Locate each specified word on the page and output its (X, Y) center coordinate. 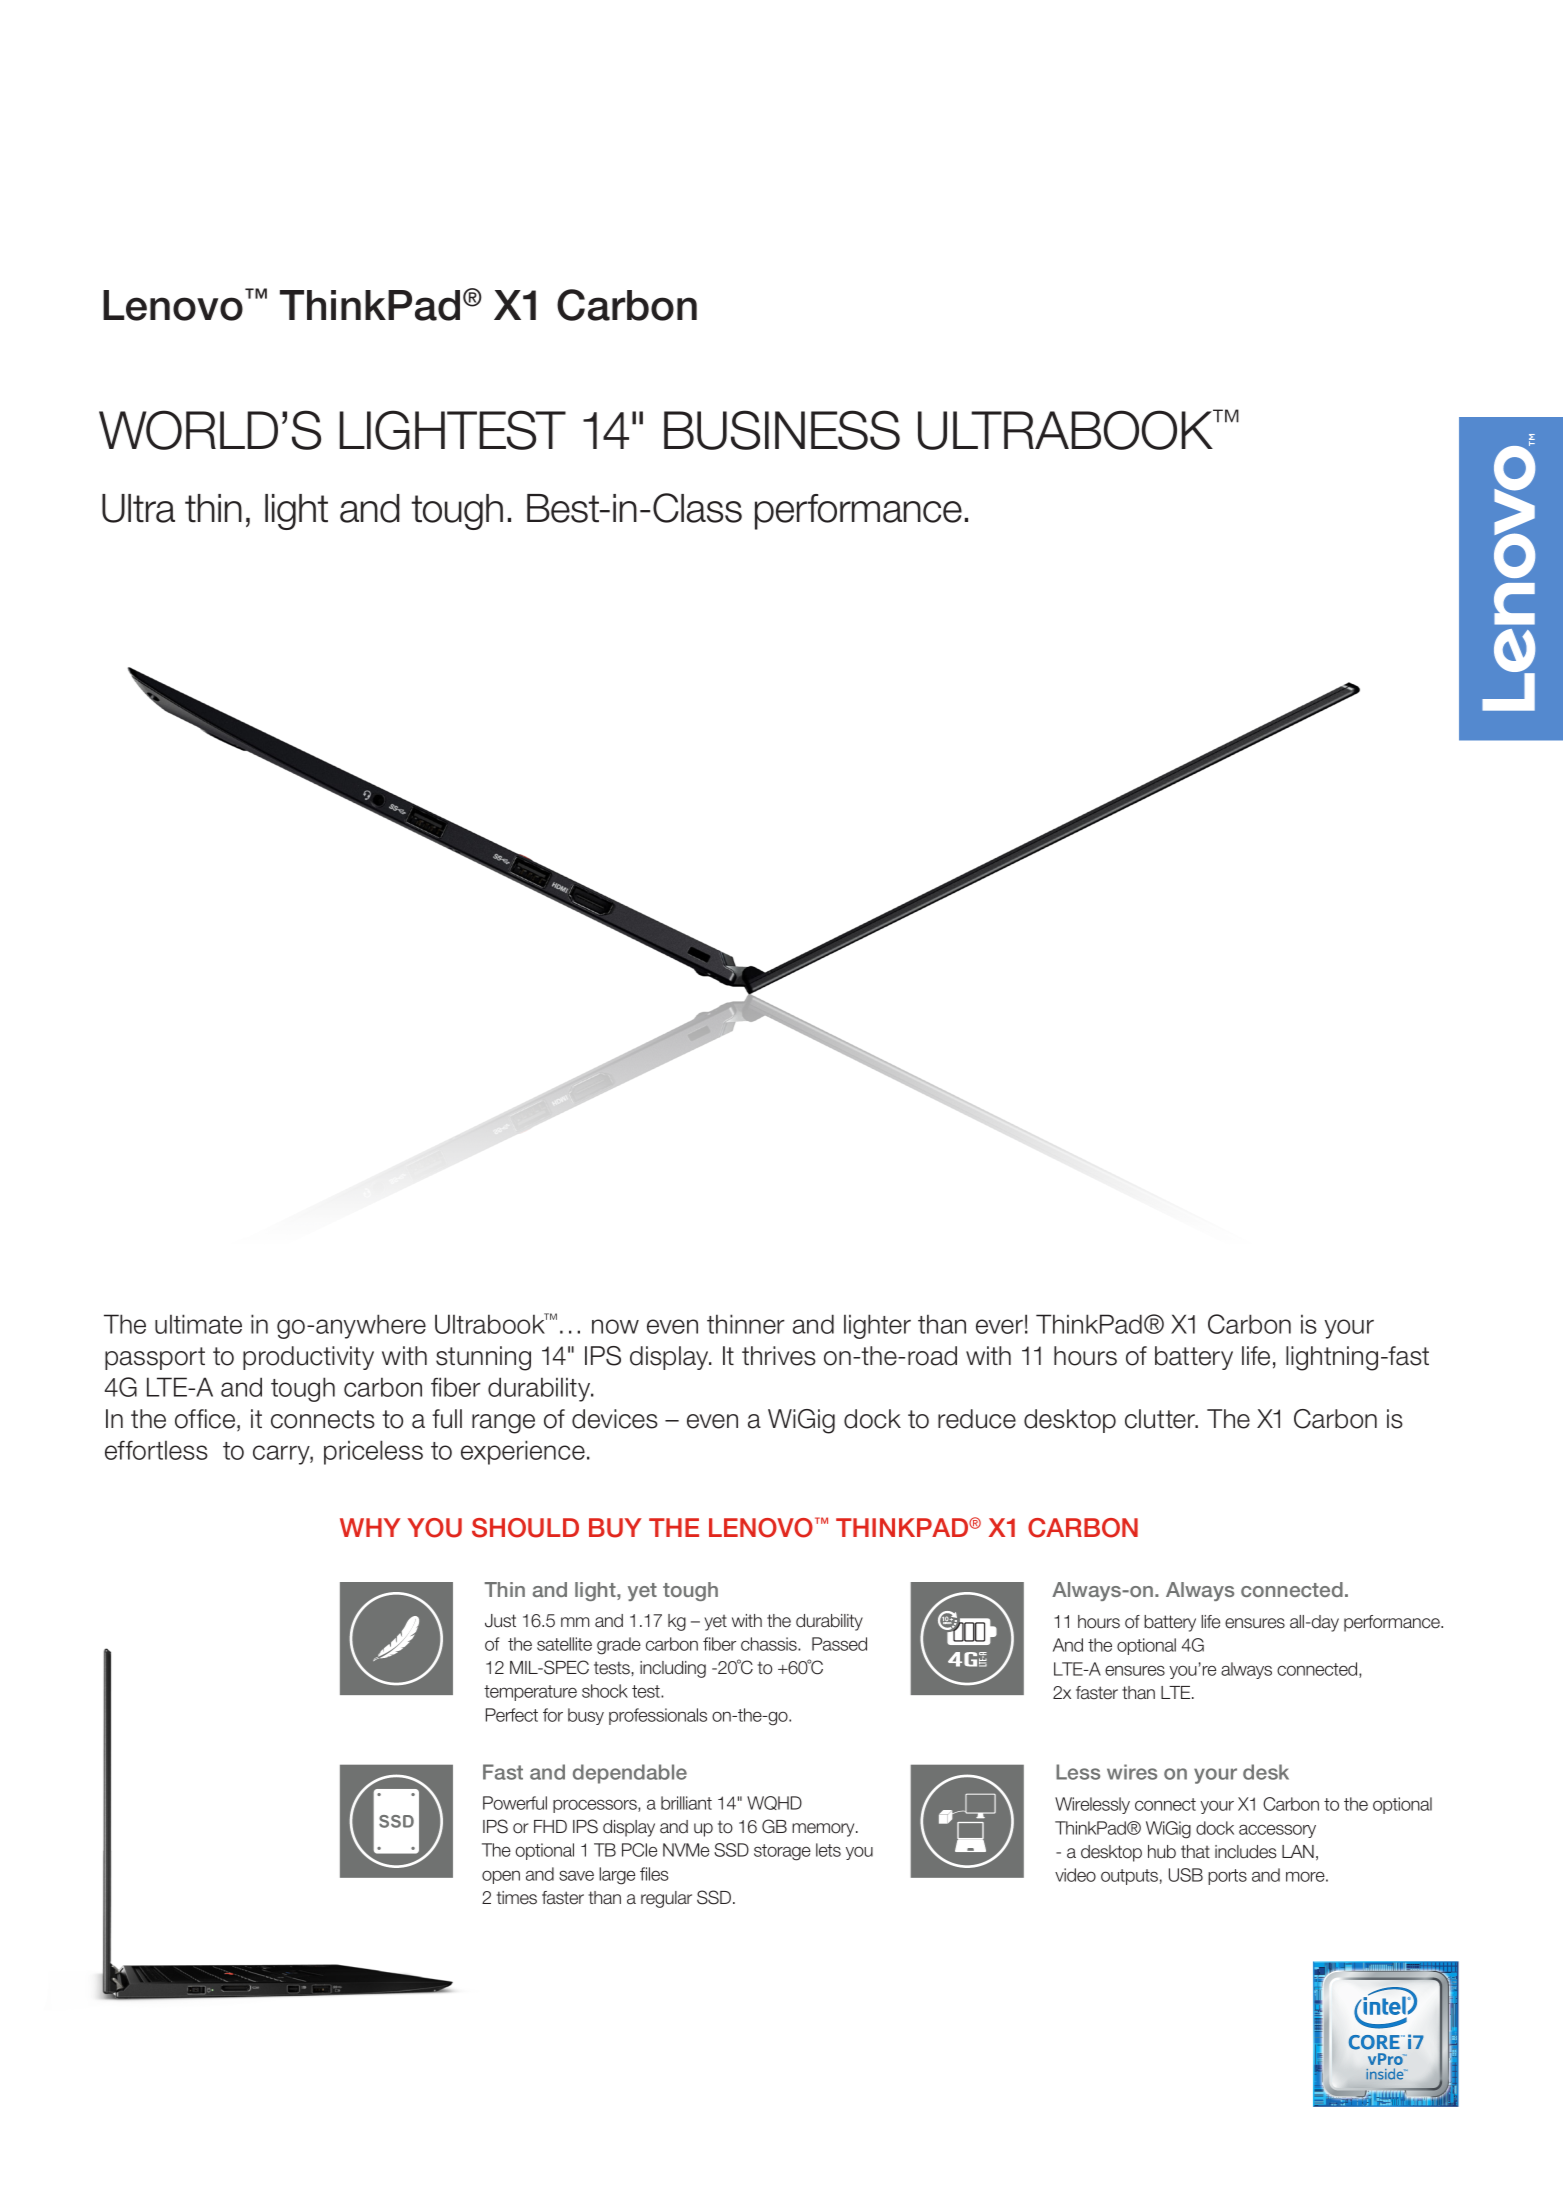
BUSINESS (782, 430)
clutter (1161, 1419)
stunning (483, 1358)
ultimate (198, 1324)
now (615, 1326)
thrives (779, 1356)
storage (782, 1852)
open (501, 1877)
